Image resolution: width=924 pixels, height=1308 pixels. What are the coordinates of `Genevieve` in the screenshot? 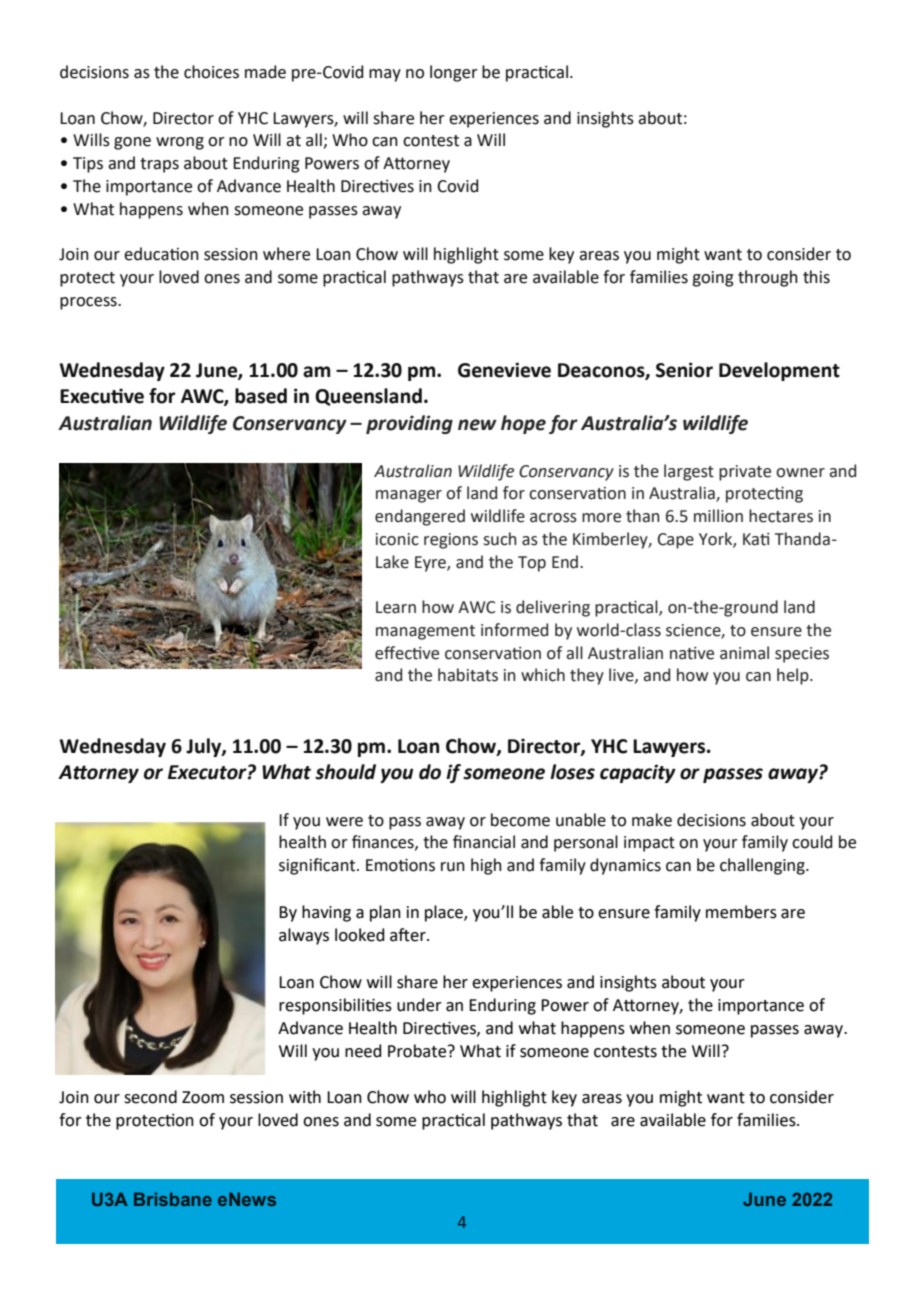 It's located at (504, 370).
